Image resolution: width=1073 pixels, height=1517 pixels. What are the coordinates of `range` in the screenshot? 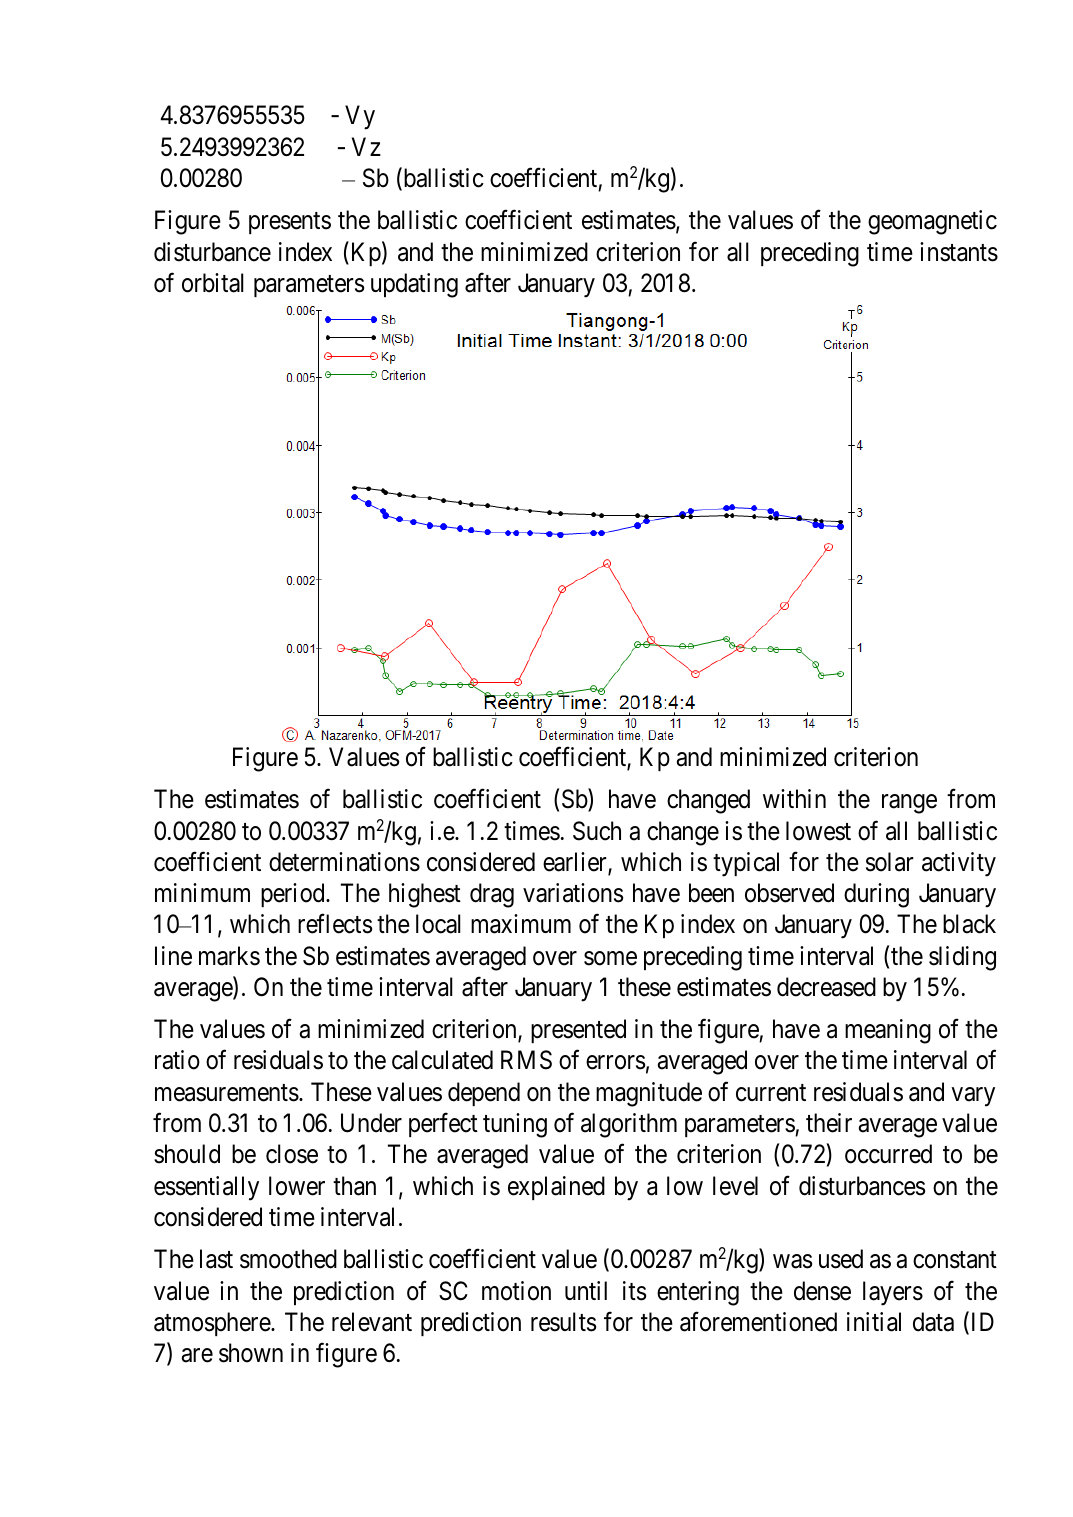 It's located at (909, 804).
